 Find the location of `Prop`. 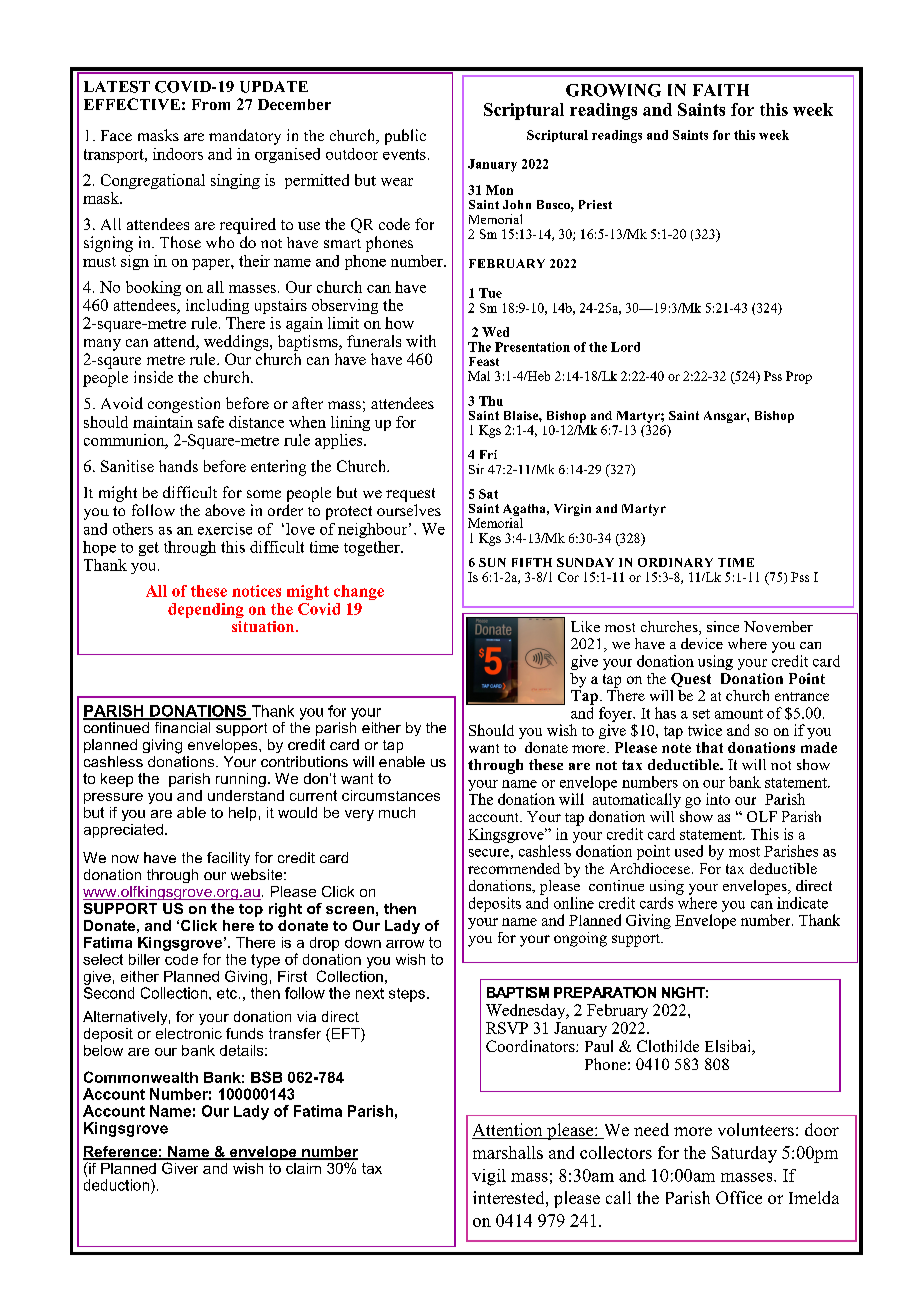

Prop is located at coordinates (799, 377).
